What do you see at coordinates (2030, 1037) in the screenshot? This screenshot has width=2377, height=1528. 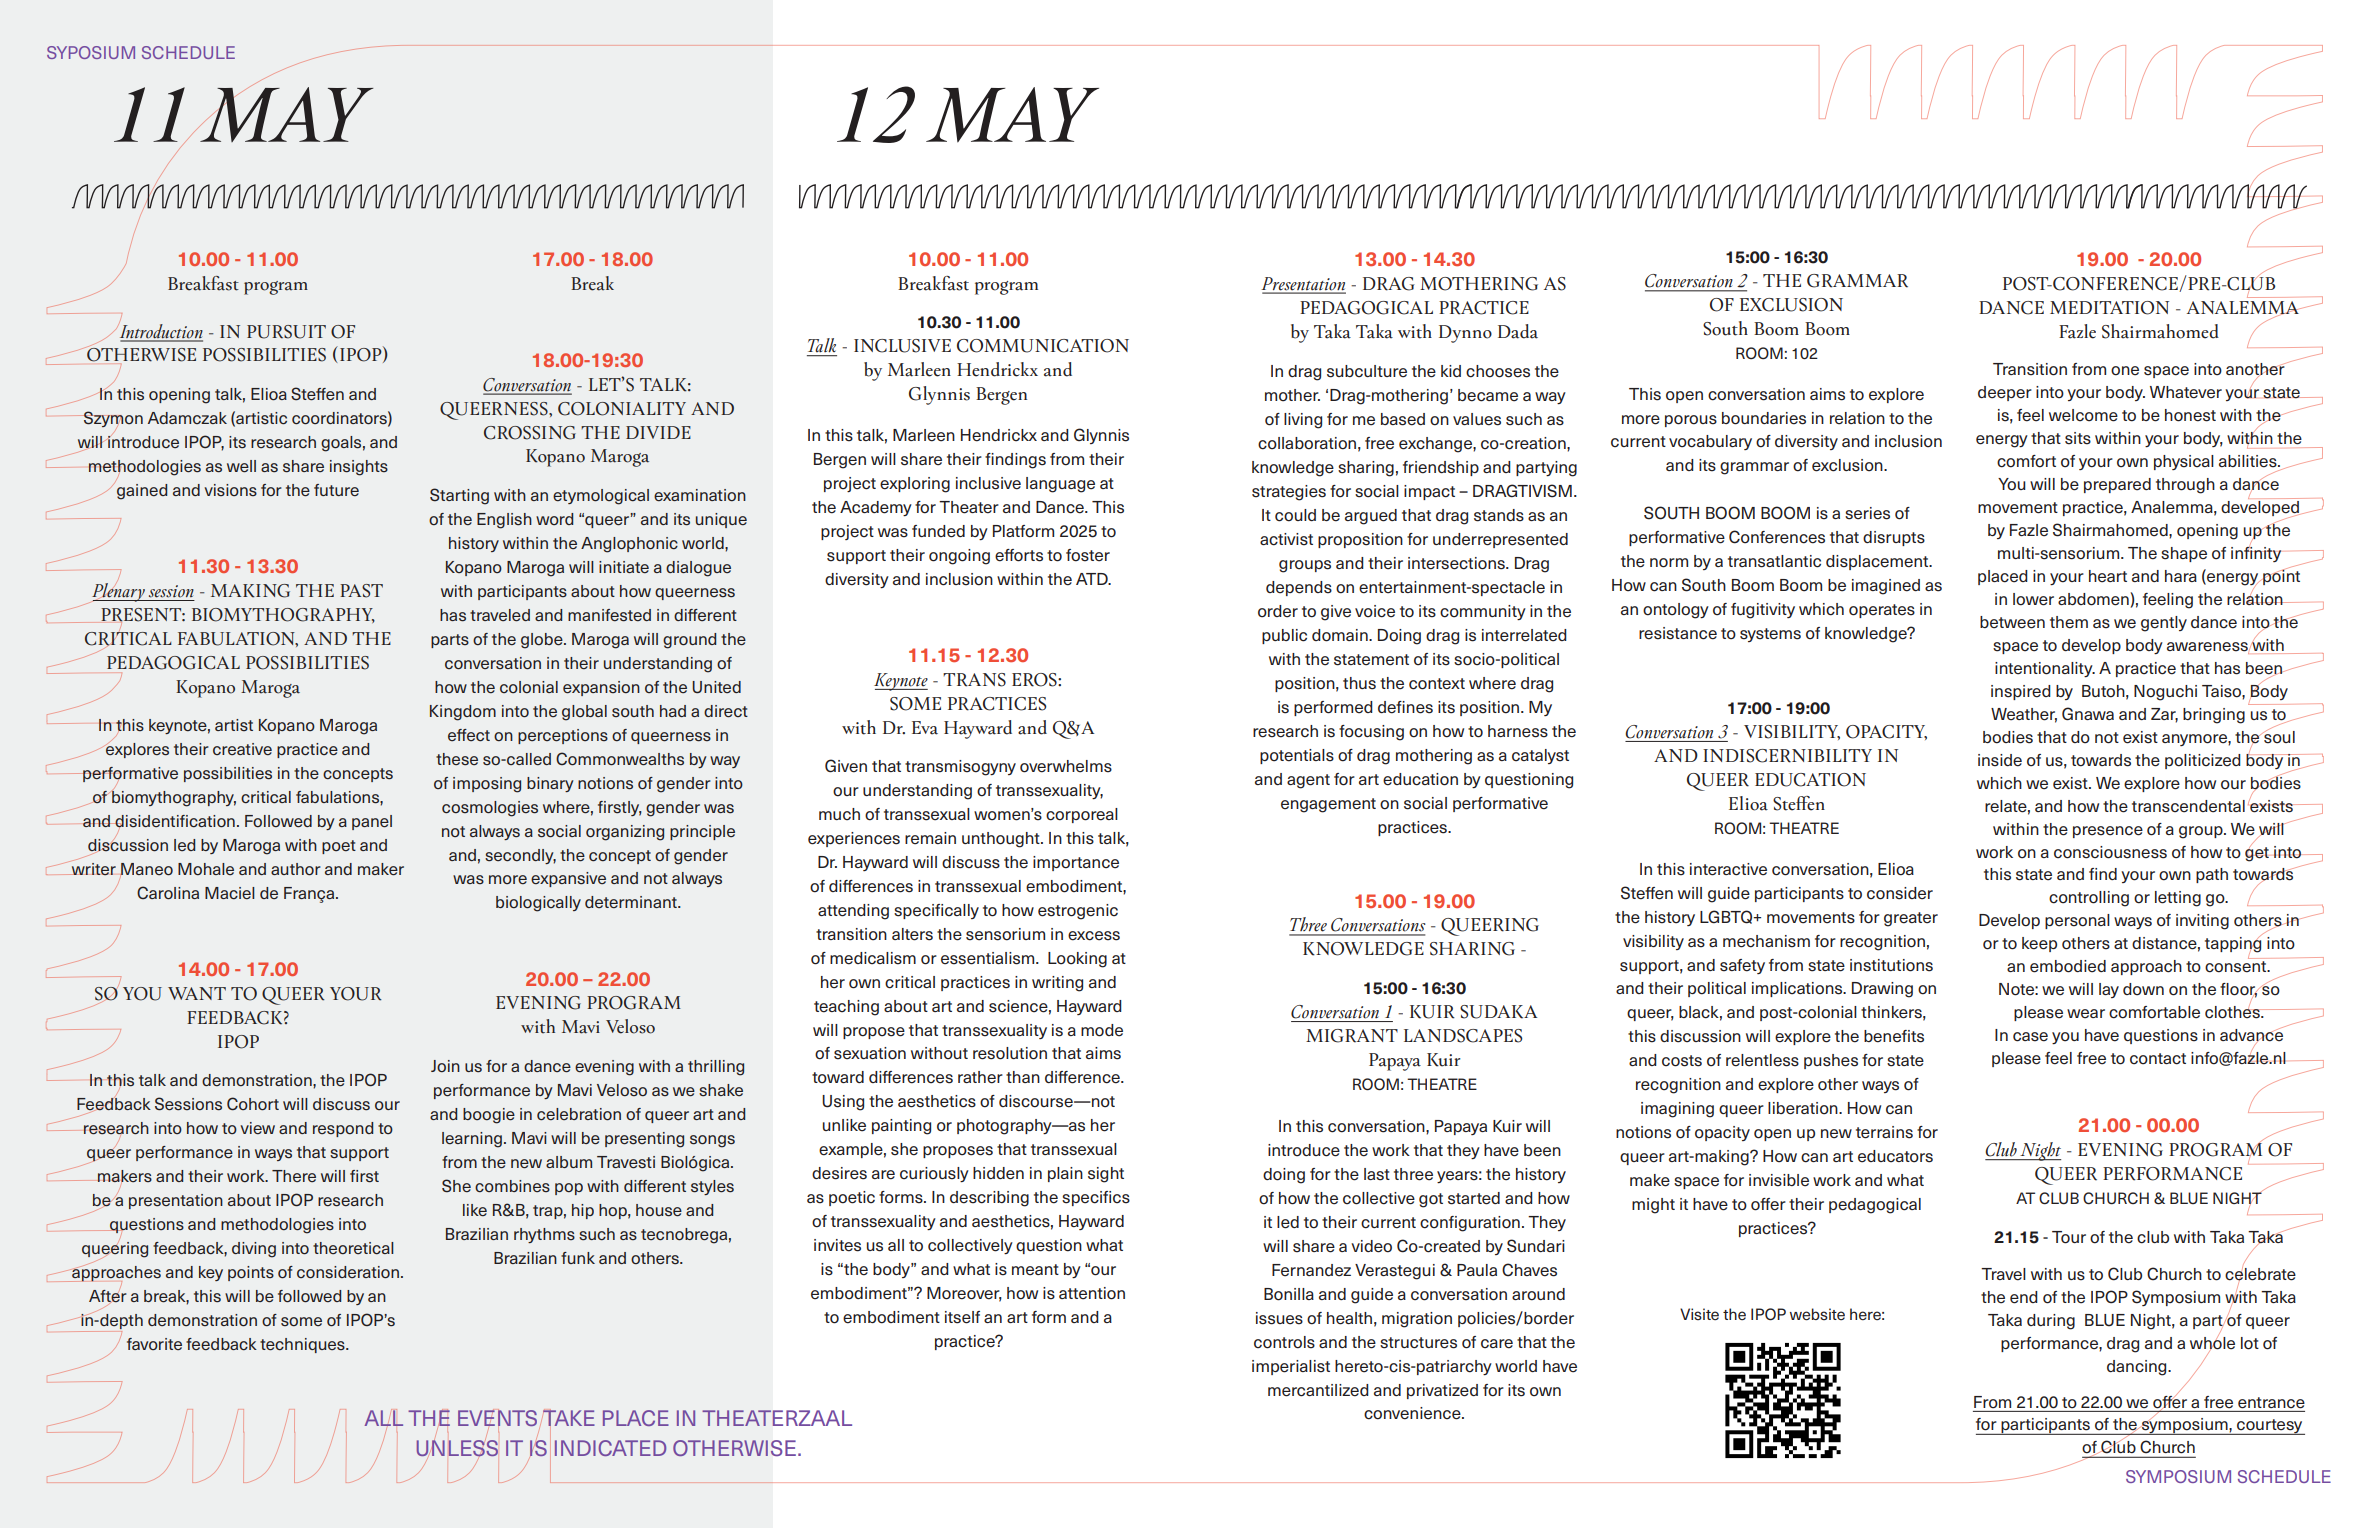 I see `case` at bounding box center [2030, 1037].
